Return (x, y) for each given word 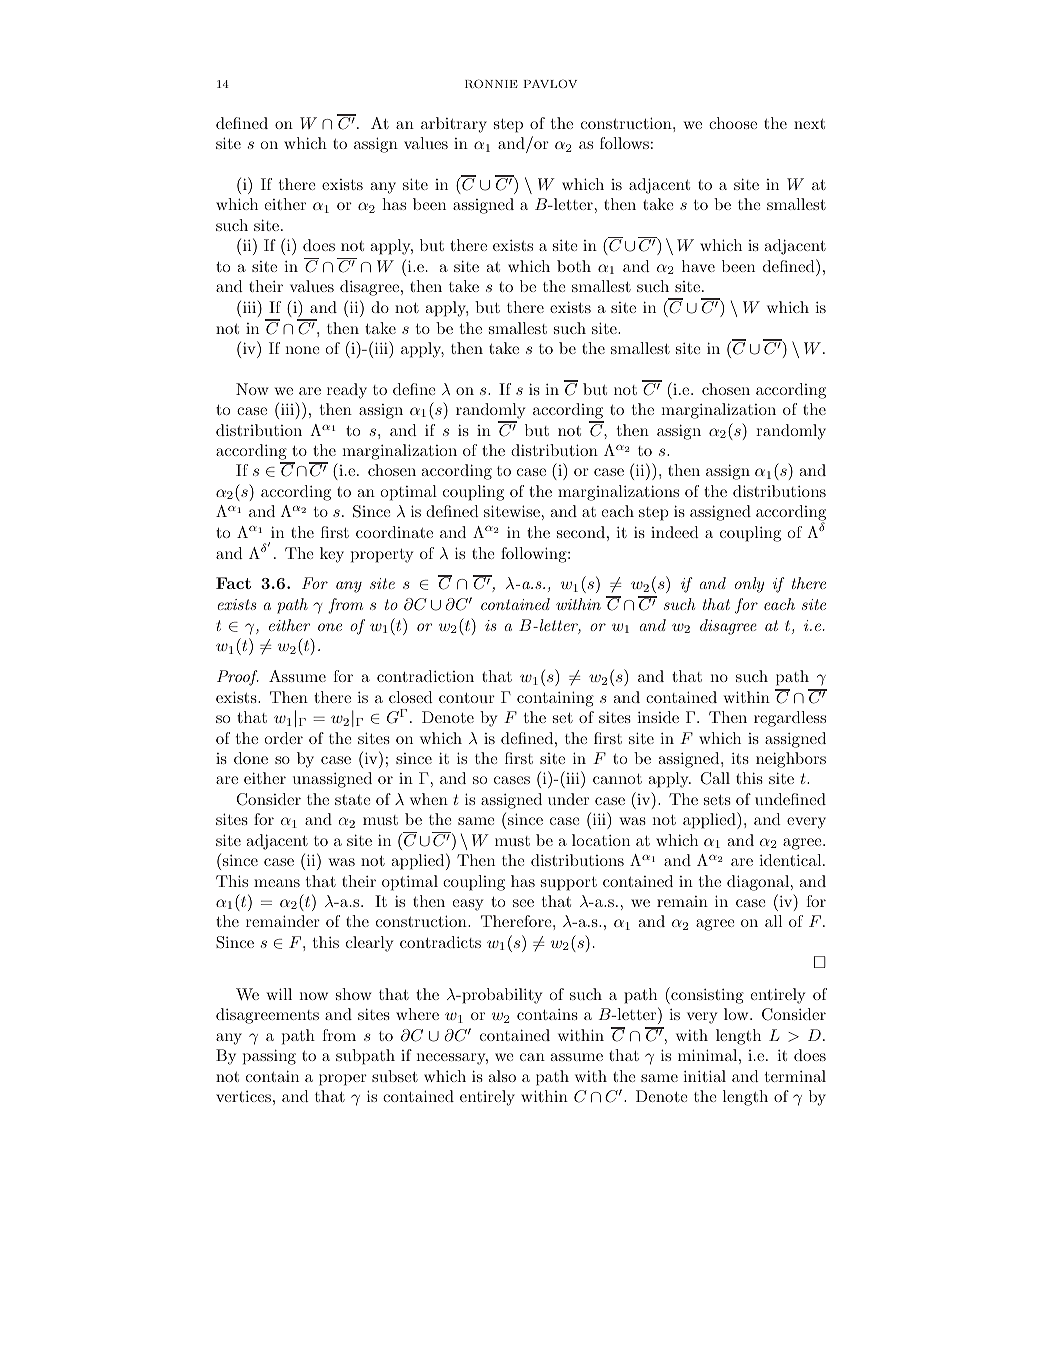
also (502, 1076)
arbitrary (454, 125)
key (332, 555)
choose (733, 123)
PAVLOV (550, 83)
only (749, 585)
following (535, 555)
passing (269, 1057)
